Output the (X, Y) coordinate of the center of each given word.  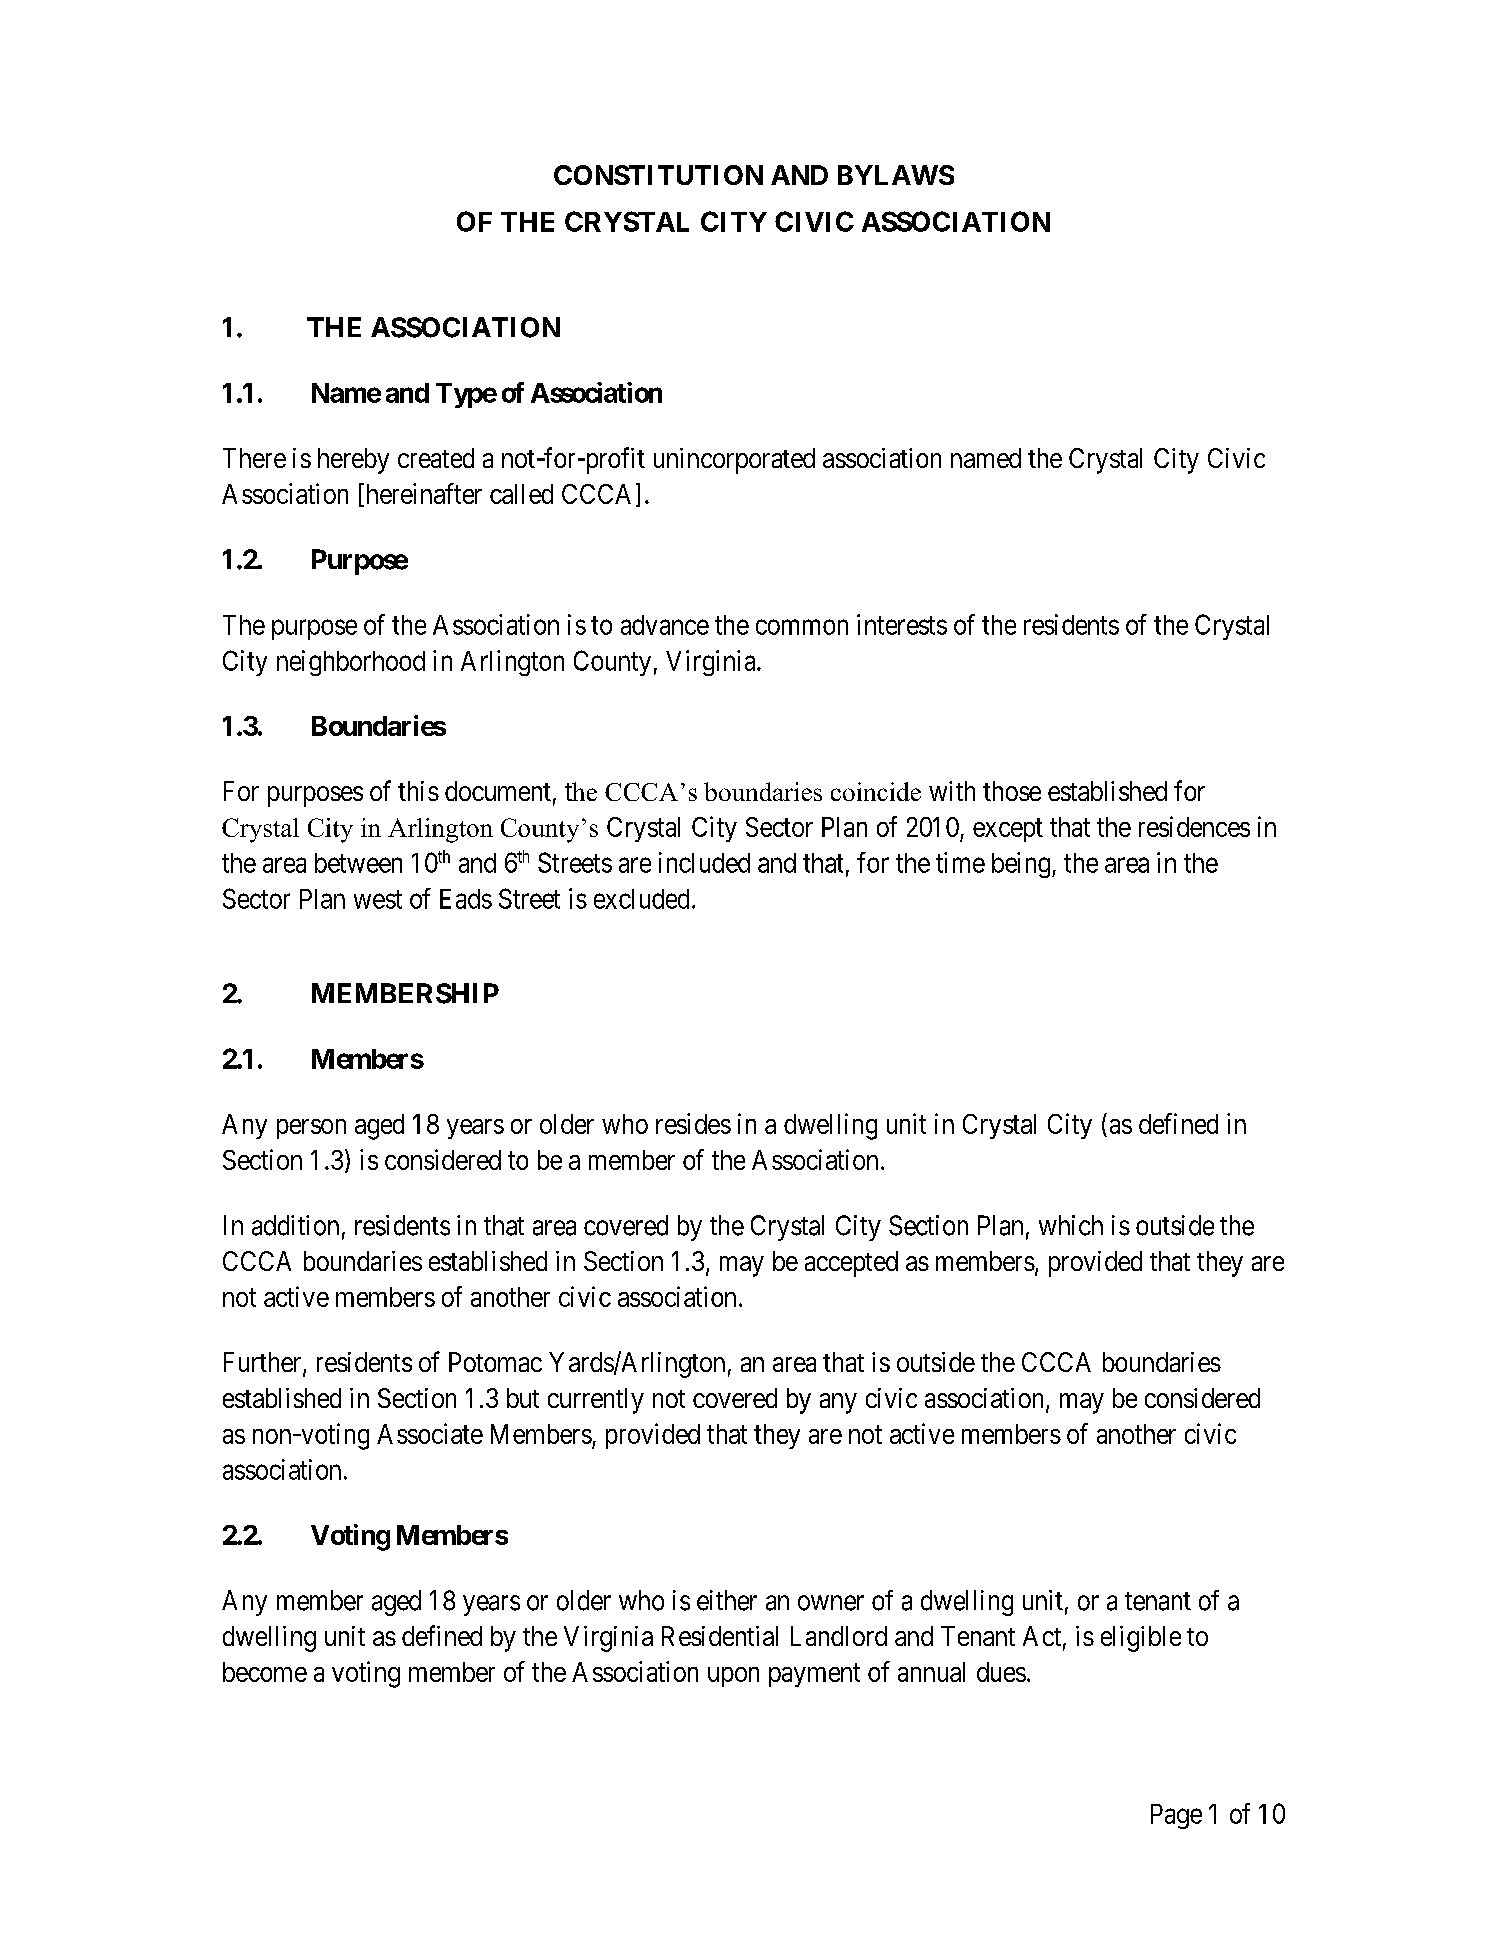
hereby (353, 461)
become (265, 1672)
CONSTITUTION (658, 175)
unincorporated (734, 461)
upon (733, 1677)
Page (1176, 1816)
